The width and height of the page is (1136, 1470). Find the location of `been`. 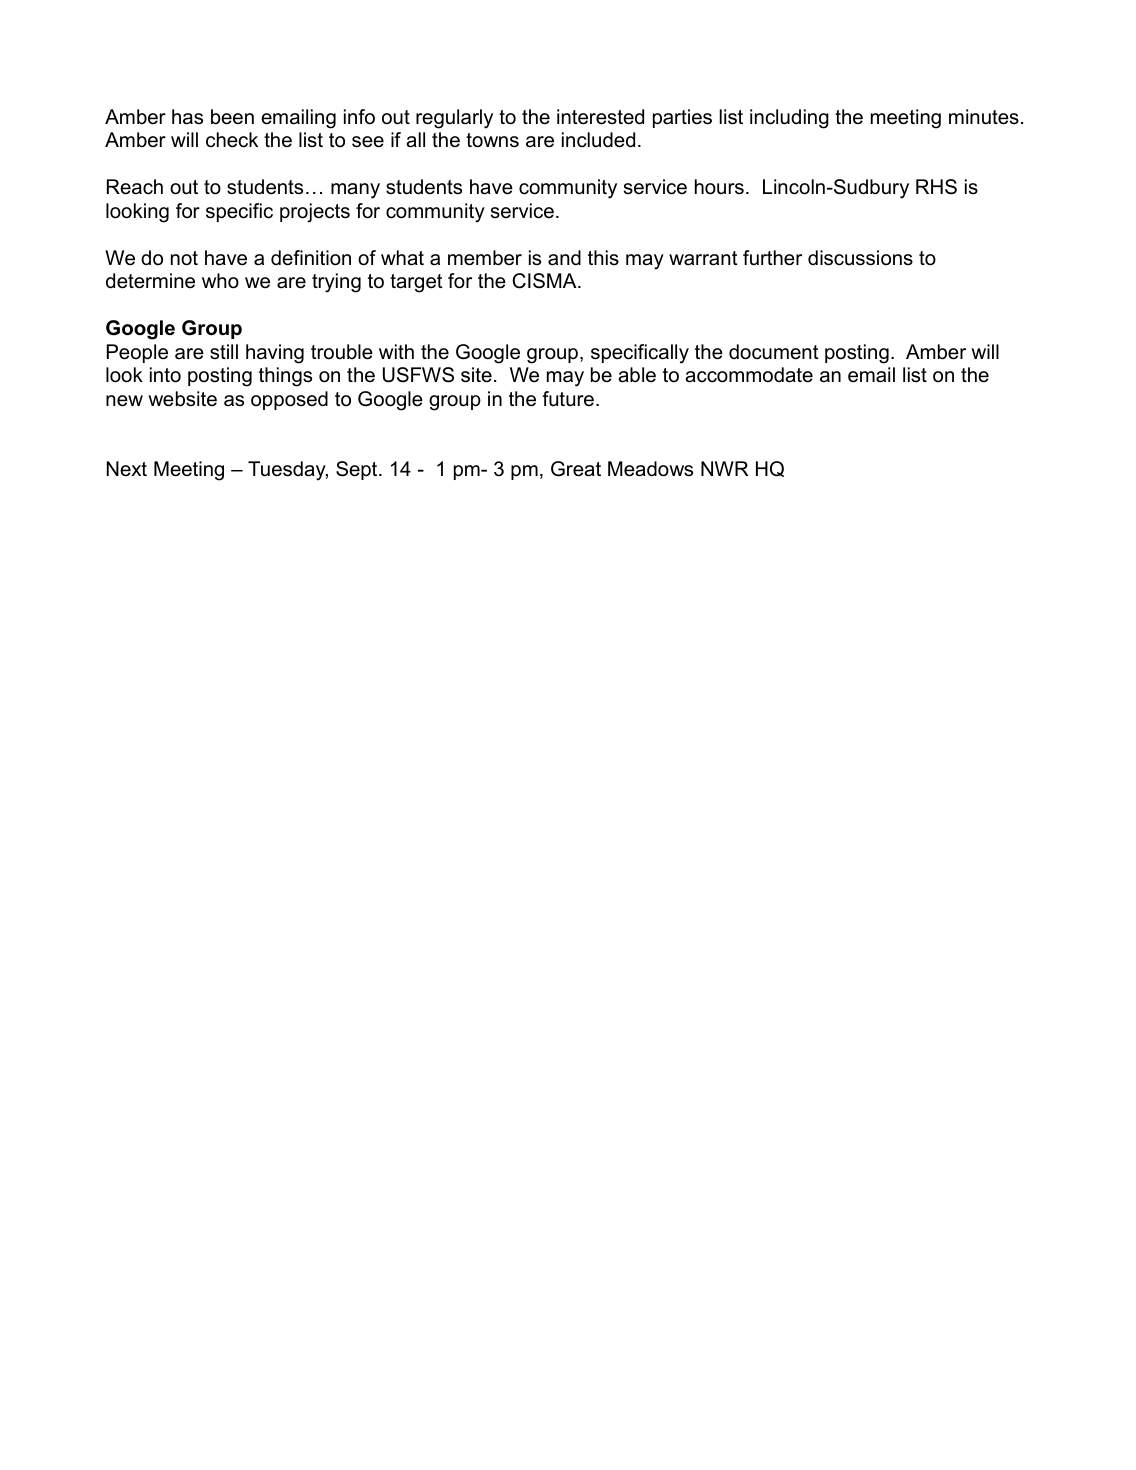

been is located at coordinates (232, 117).
